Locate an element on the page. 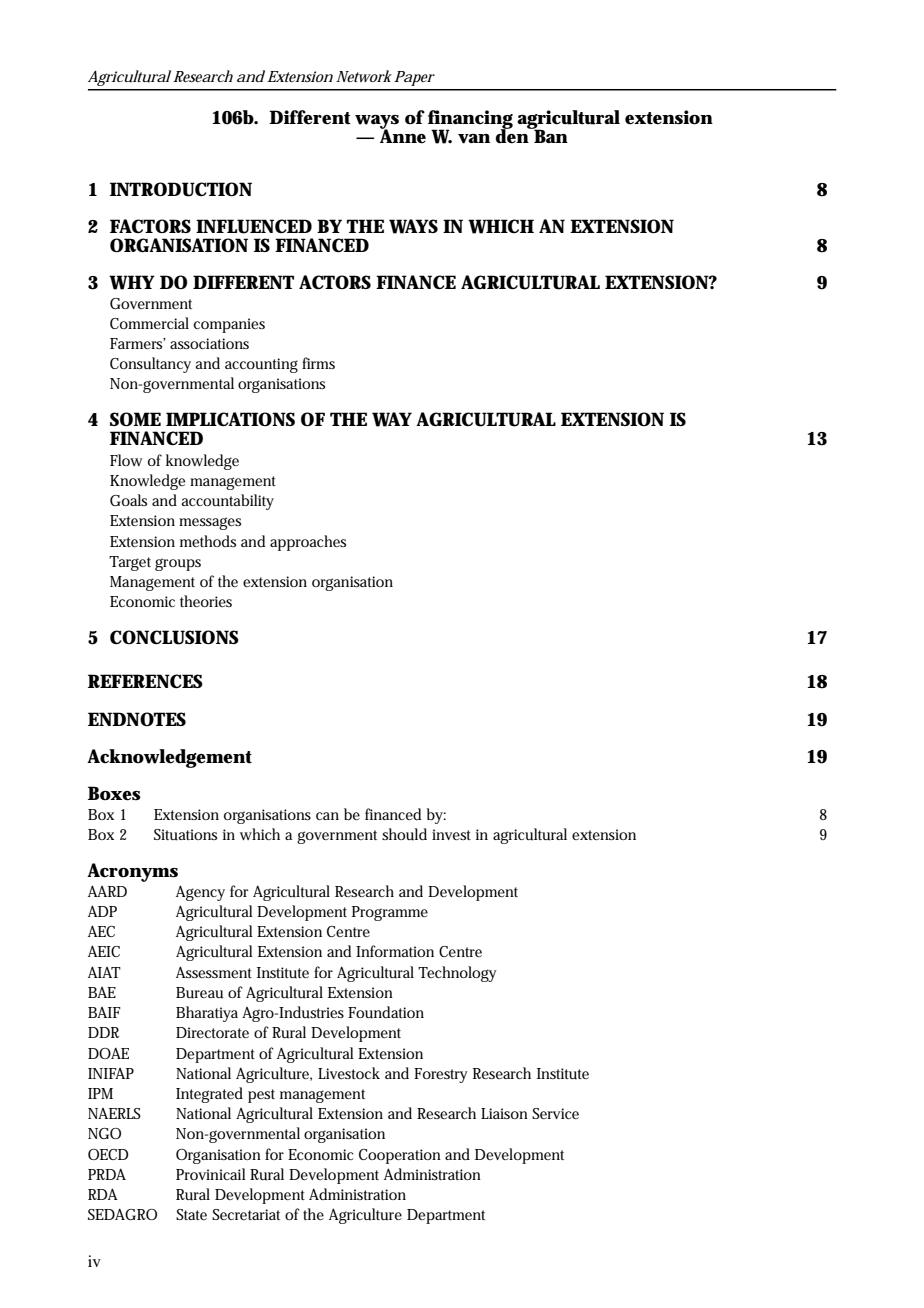  can is located at coordinates (327, 816).
